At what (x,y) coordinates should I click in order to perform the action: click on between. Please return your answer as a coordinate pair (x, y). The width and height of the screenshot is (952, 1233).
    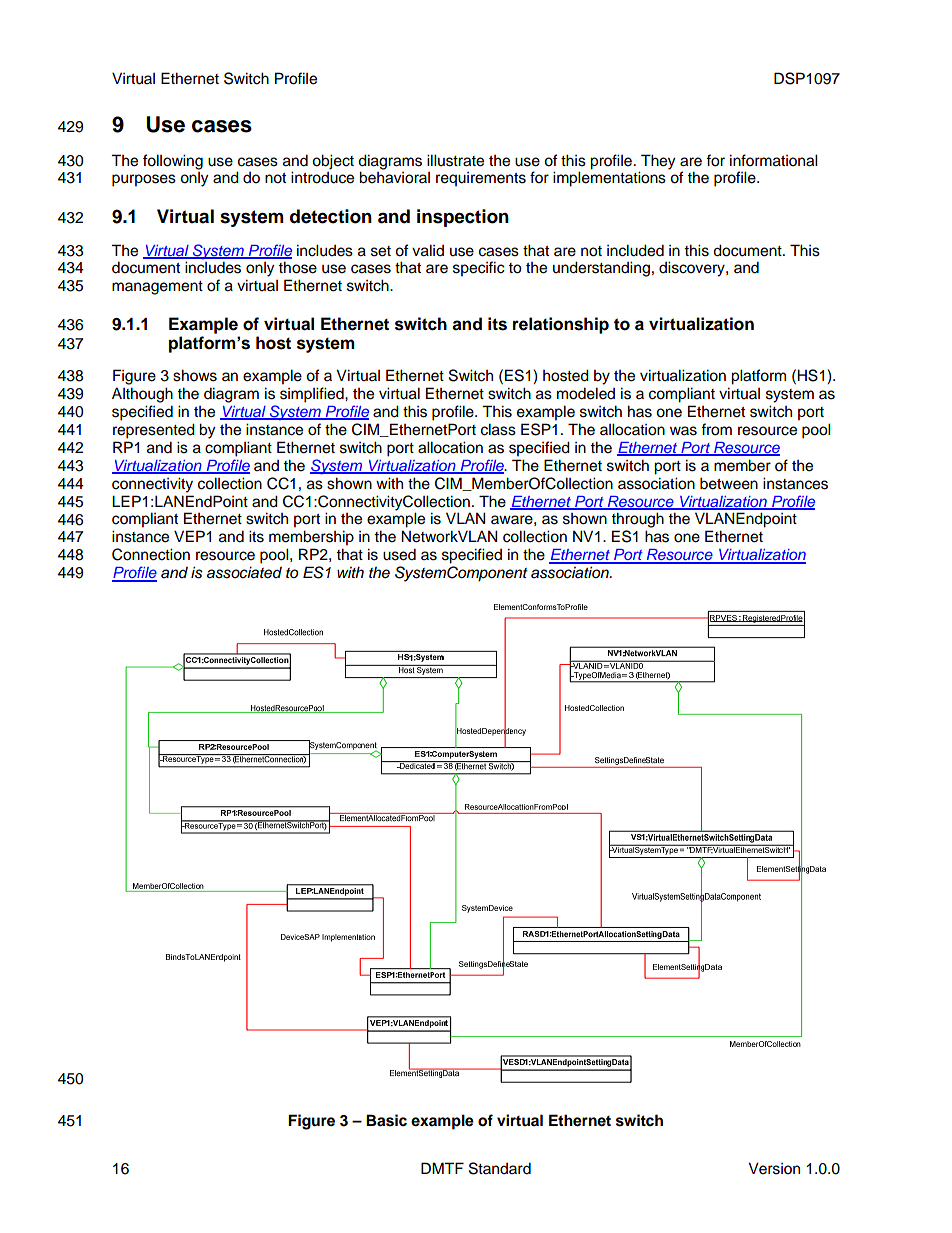
    Looking at the image, I should click on (729, 483).
